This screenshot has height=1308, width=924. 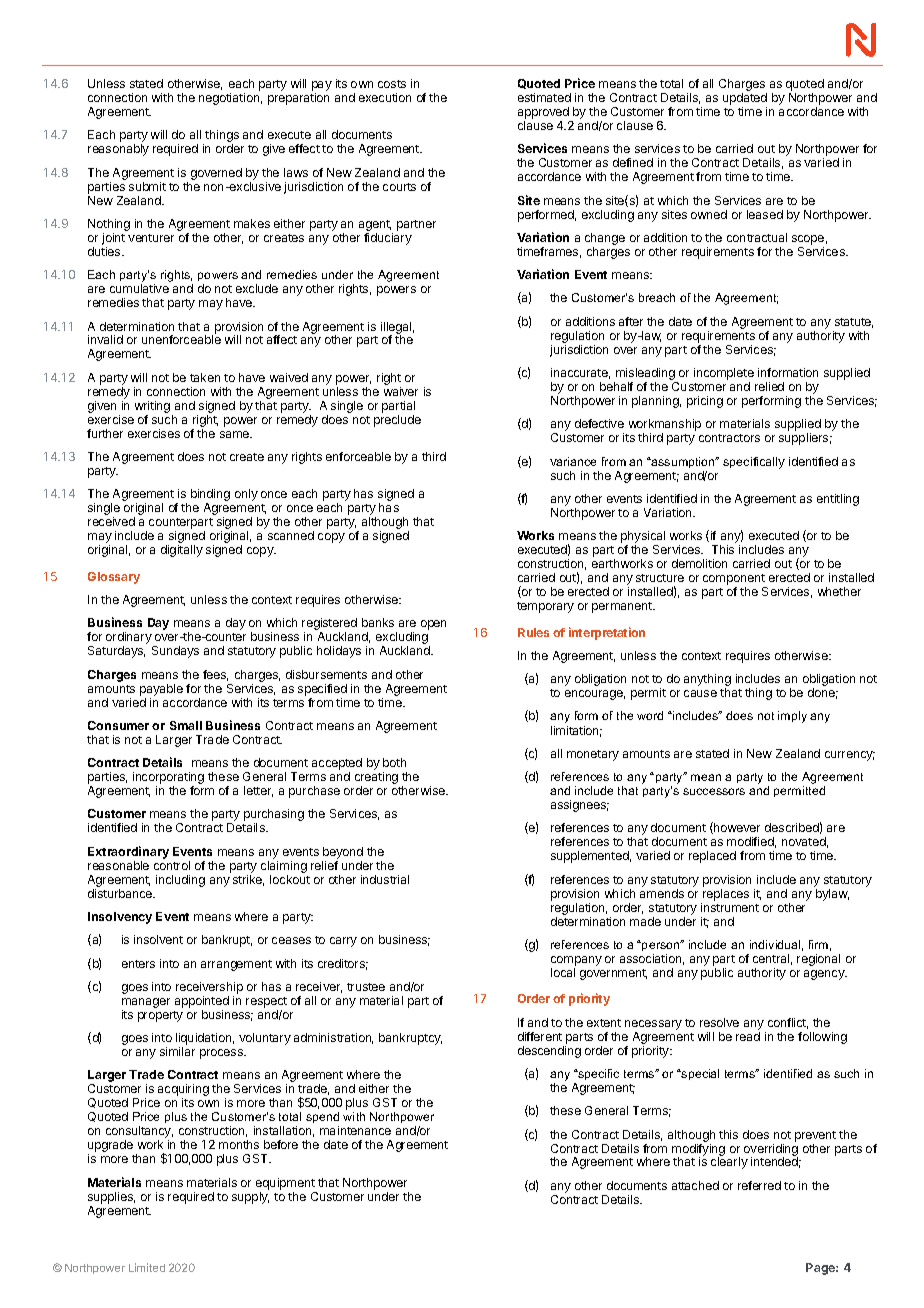 I want to click on maintenance, so click(x=355, y=1130).
